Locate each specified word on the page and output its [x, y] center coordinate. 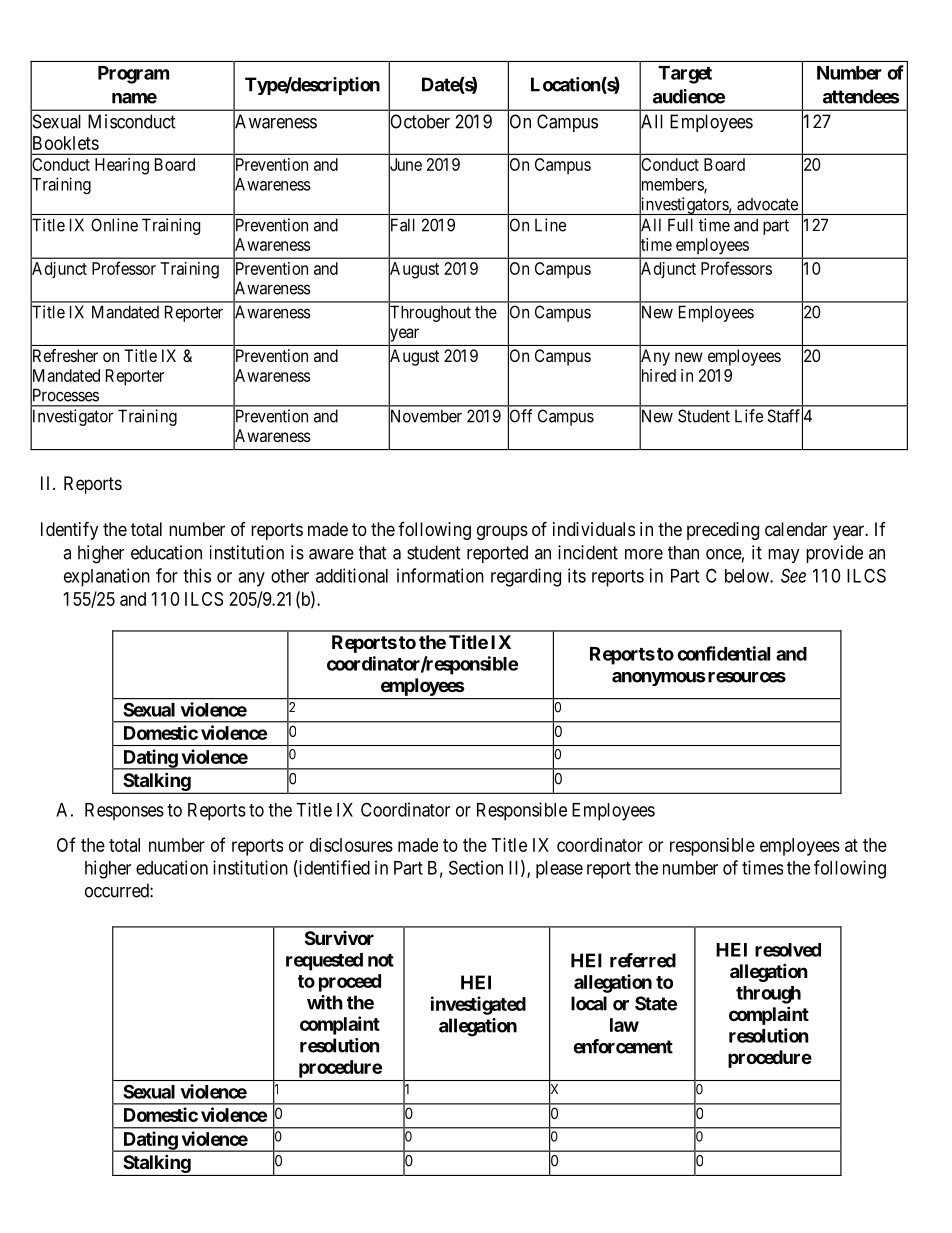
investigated [478, 1005]
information [440, 575]
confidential [723, 653]
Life [749, 416]
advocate [767, 204]
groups [502, 532]
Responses [124, 812]
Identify [69, 530]
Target [685, 75]
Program [133, 75]
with [325, 1002]
